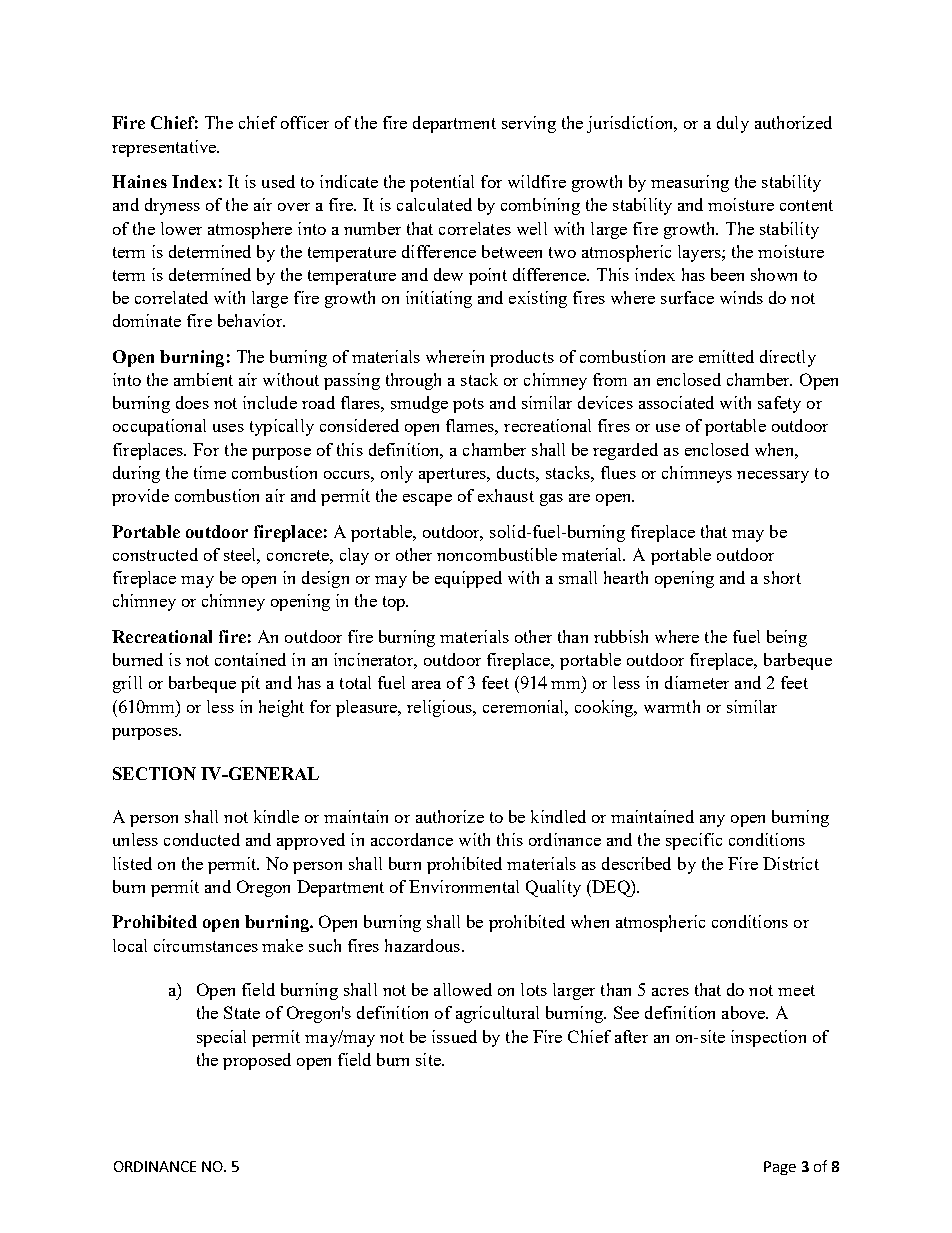  What do you see at coordinates (210, 472) in the screenshot?
I see `time` at bounding box center [210, 472].
